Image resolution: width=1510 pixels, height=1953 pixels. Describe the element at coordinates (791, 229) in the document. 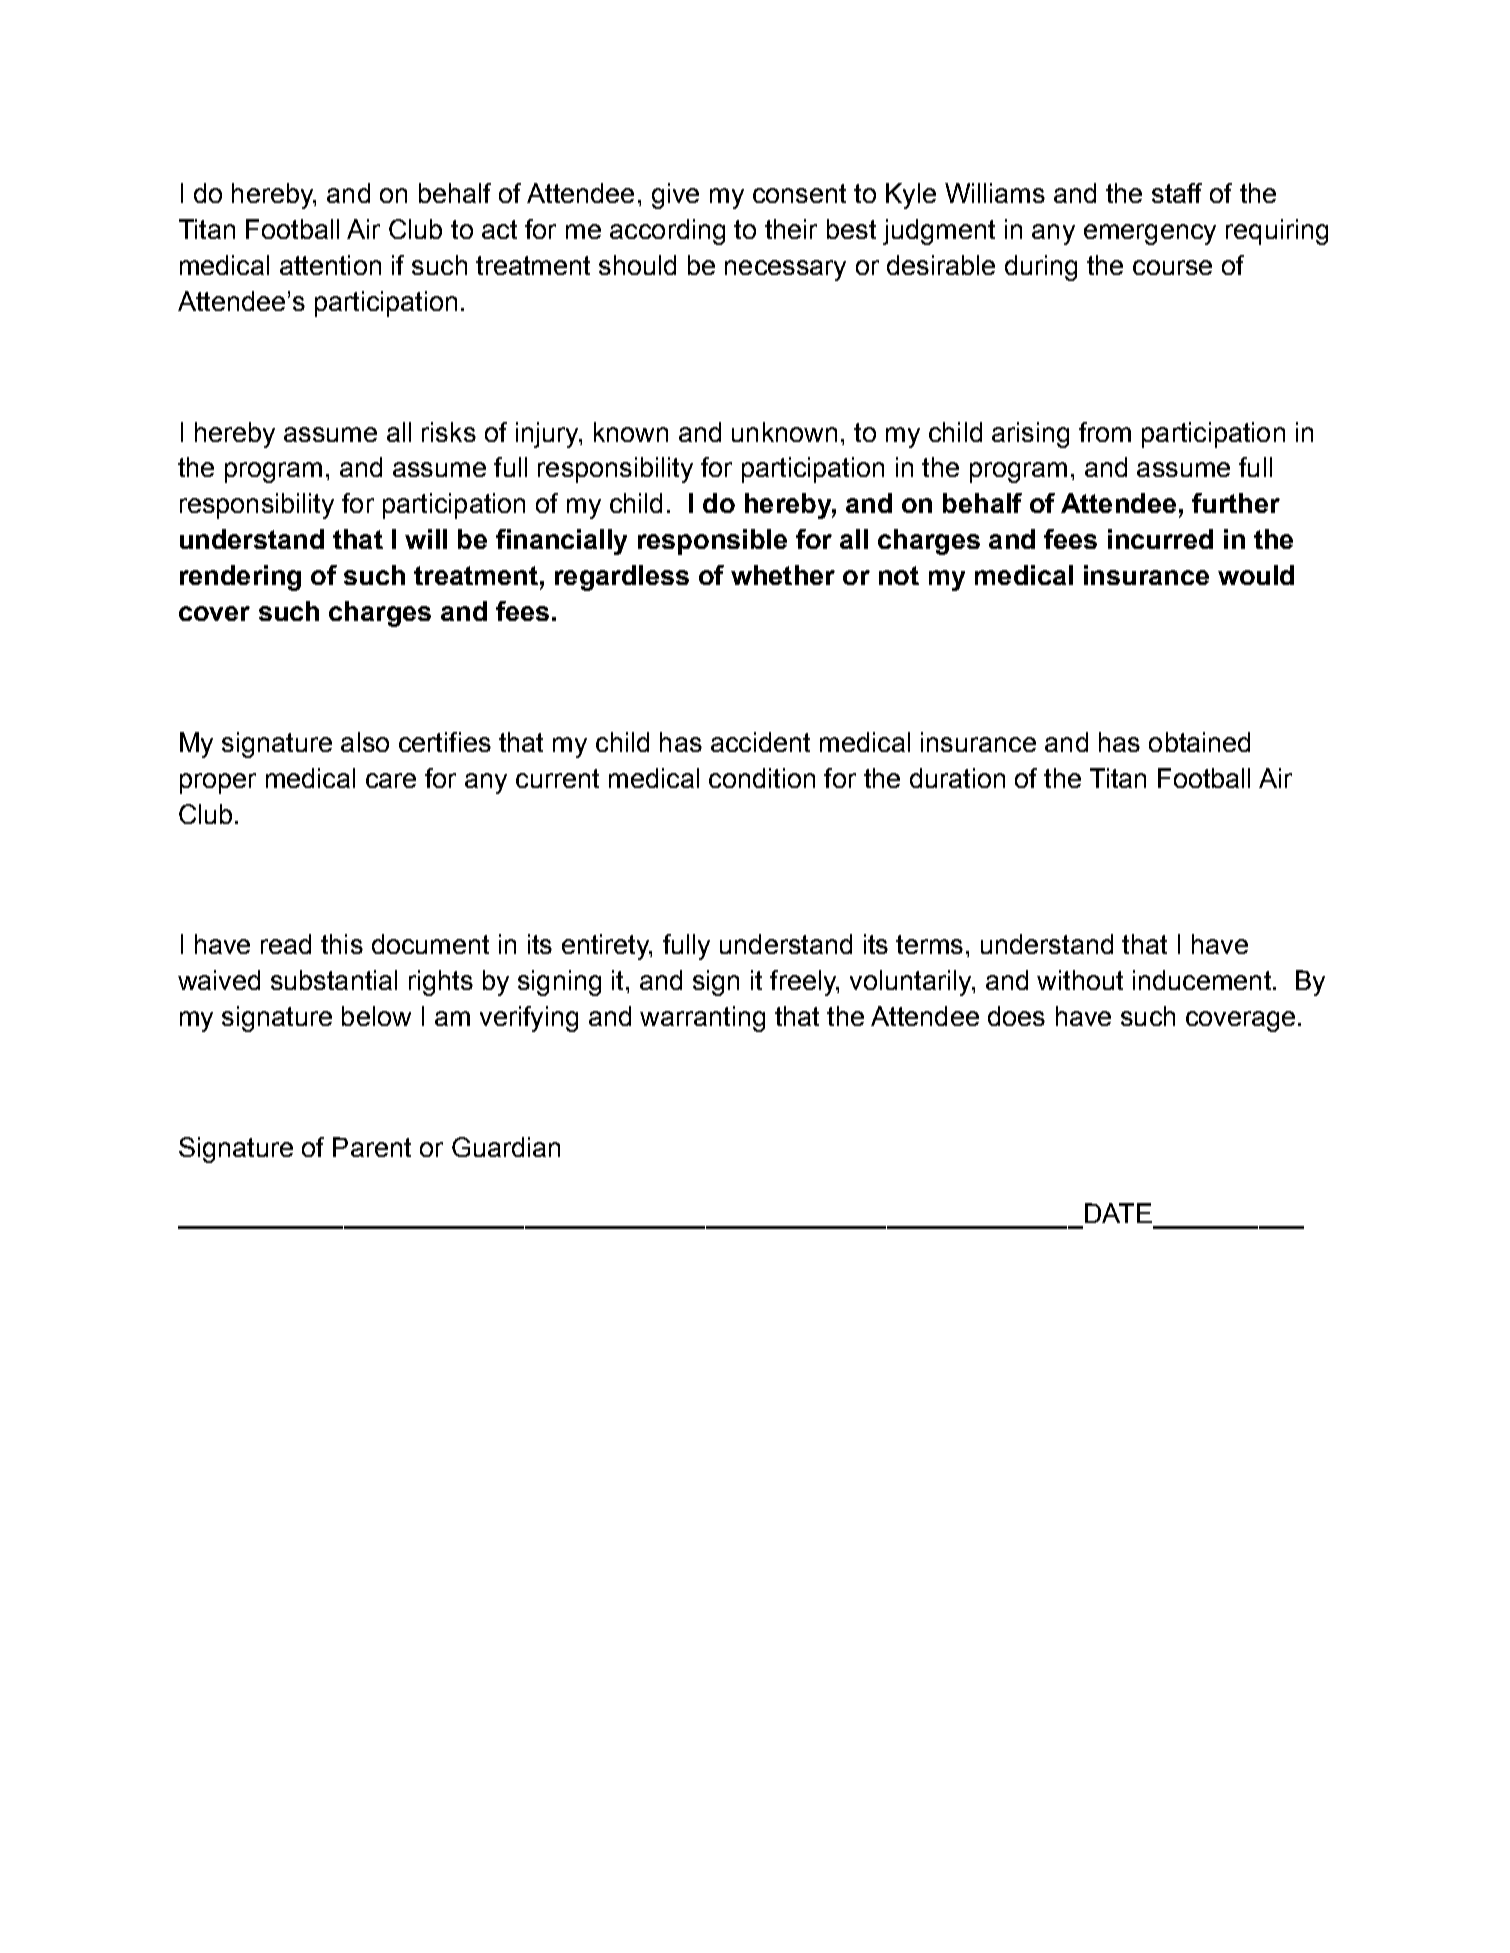

I see `their` at that location.
